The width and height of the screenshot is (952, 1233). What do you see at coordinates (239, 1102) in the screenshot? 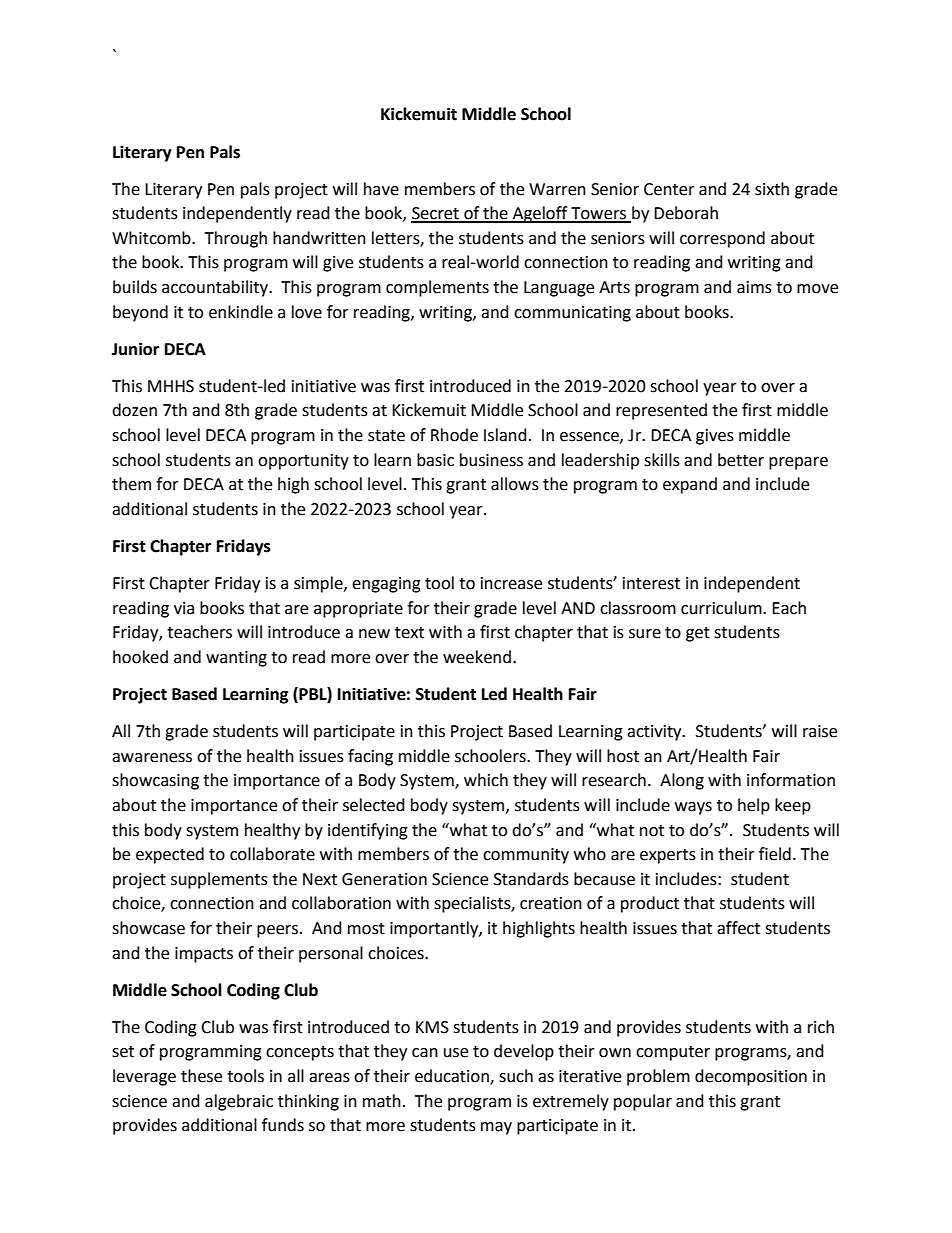
I see `algebraic` at bounding box center [239, 1102].
